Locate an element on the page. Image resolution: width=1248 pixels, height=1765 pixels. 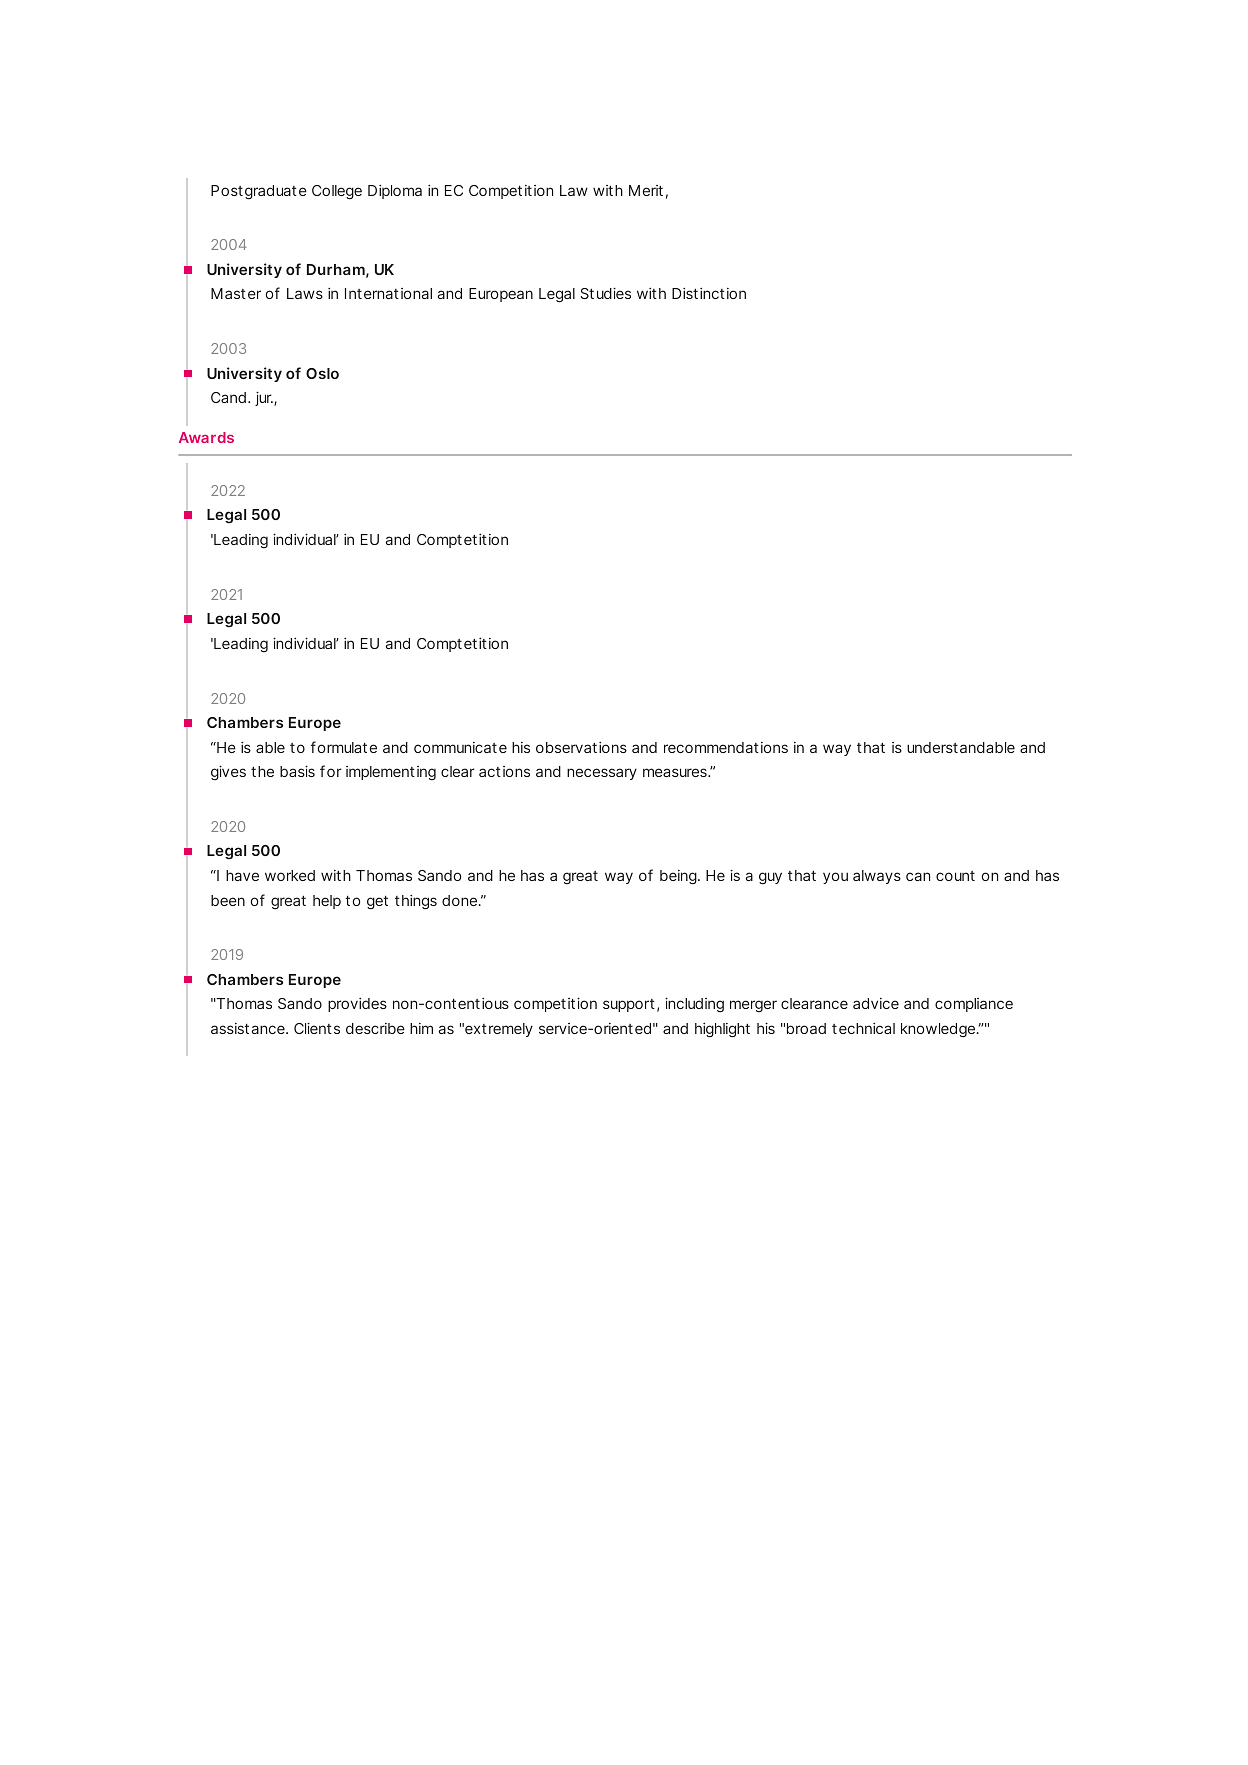
Distinction is located at coordinates (709, 293).
